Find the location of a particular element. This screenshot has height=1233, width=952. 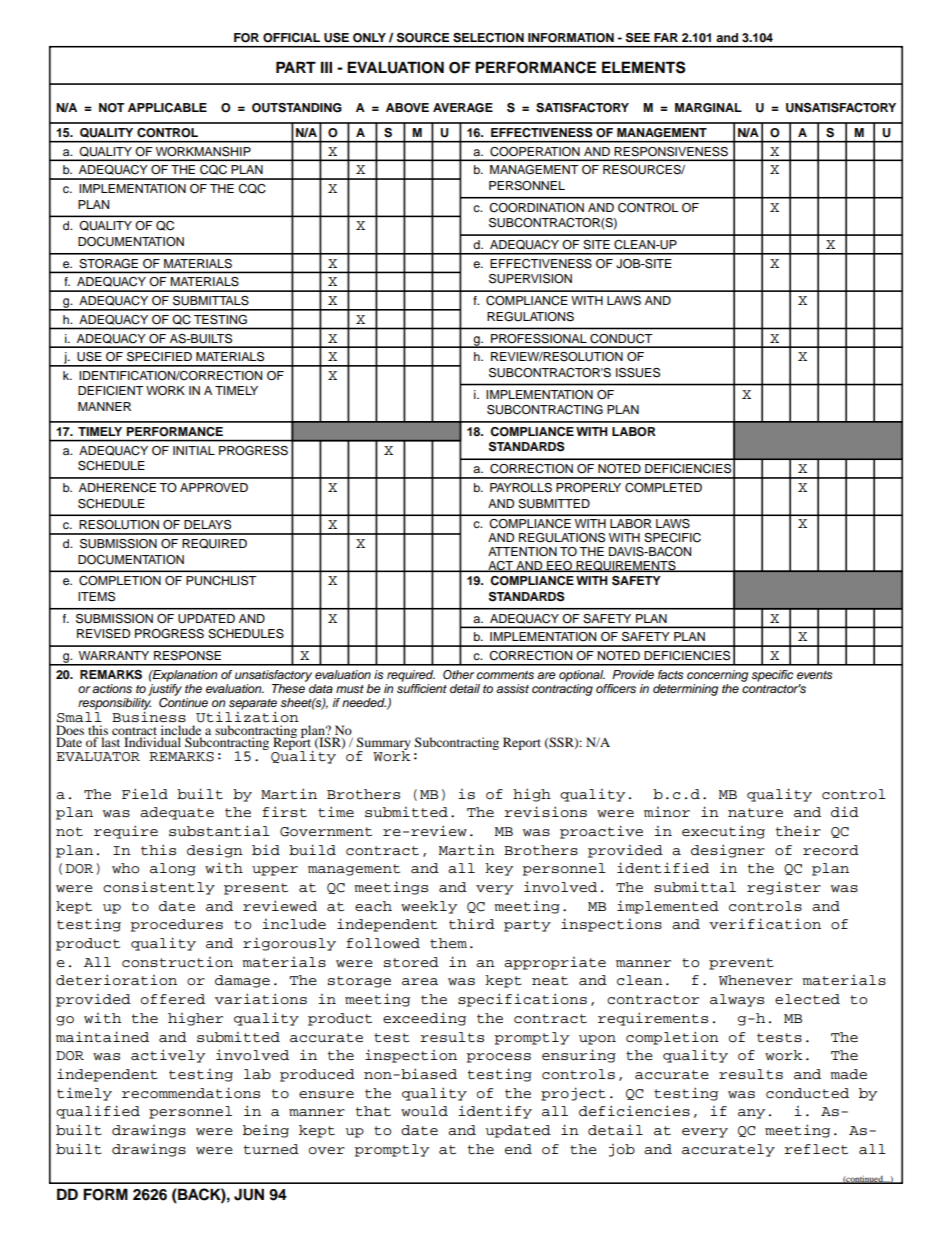

JUN is located at coordinates (249, 1194).
